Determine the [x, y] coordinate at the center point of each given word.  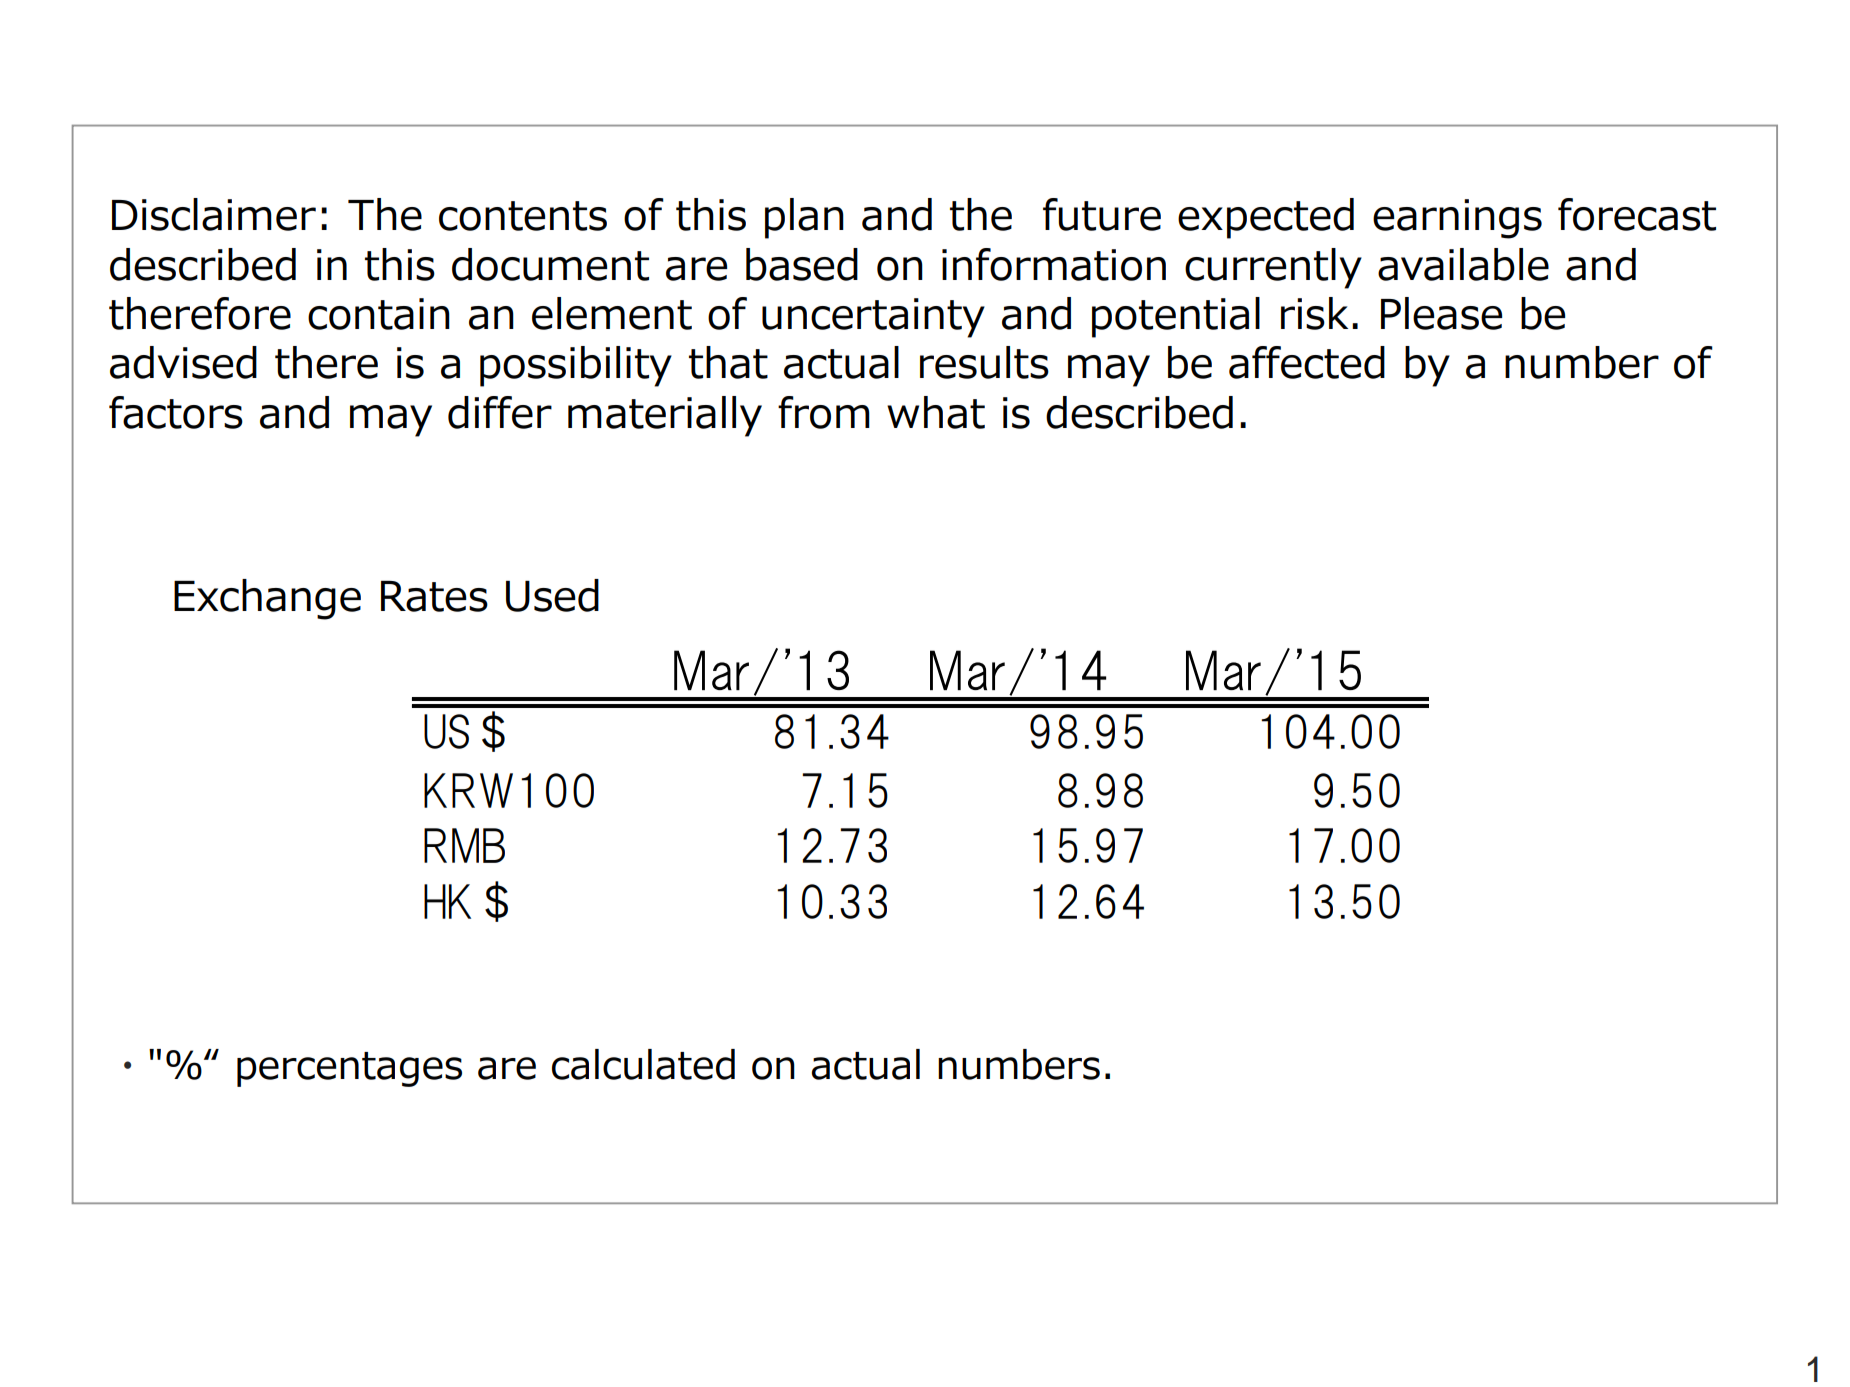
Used [552, 595]
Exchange [267, 599]
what [936, 412]
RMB [464, 845]
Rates [434, 596]
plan [804, 218]
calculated [643, 1064]
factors [176, 412]
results [984, 362]
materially [665, 416]
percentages [349, 1069]
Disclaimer [214, 214]
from [824, 412]
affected [1307, 362]
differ [500, 412]
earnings [1457, 219]
